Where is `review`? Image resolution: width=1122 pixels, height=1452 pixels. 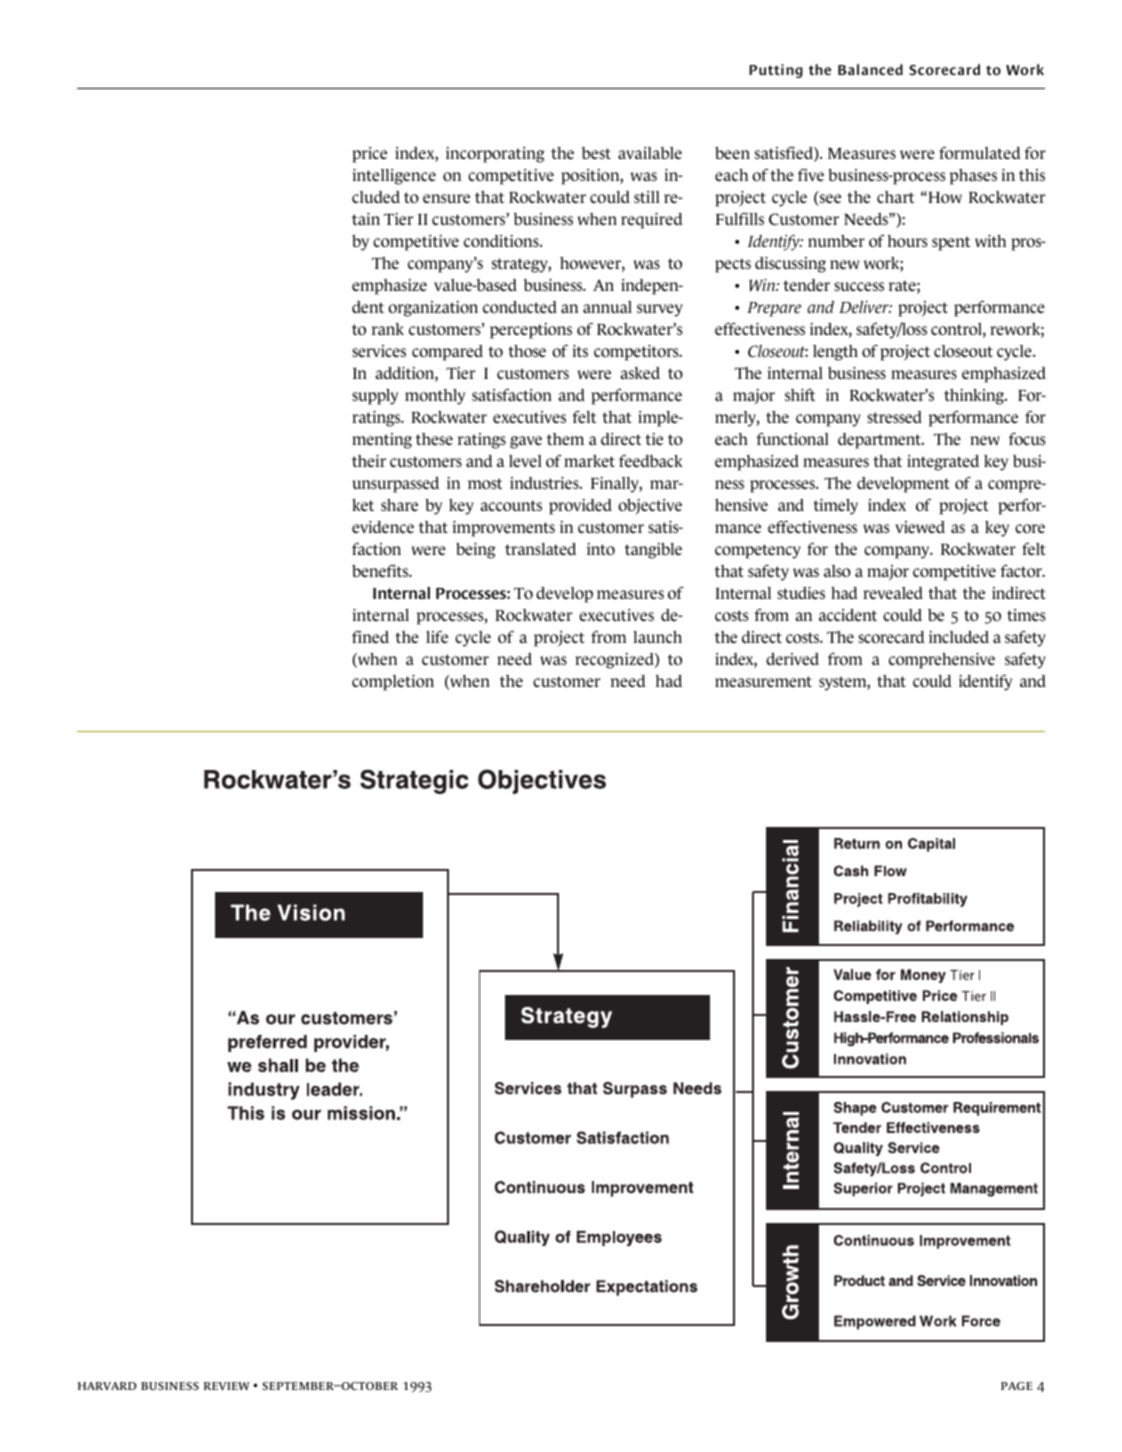 review is located at coordinates (226, 1386).
